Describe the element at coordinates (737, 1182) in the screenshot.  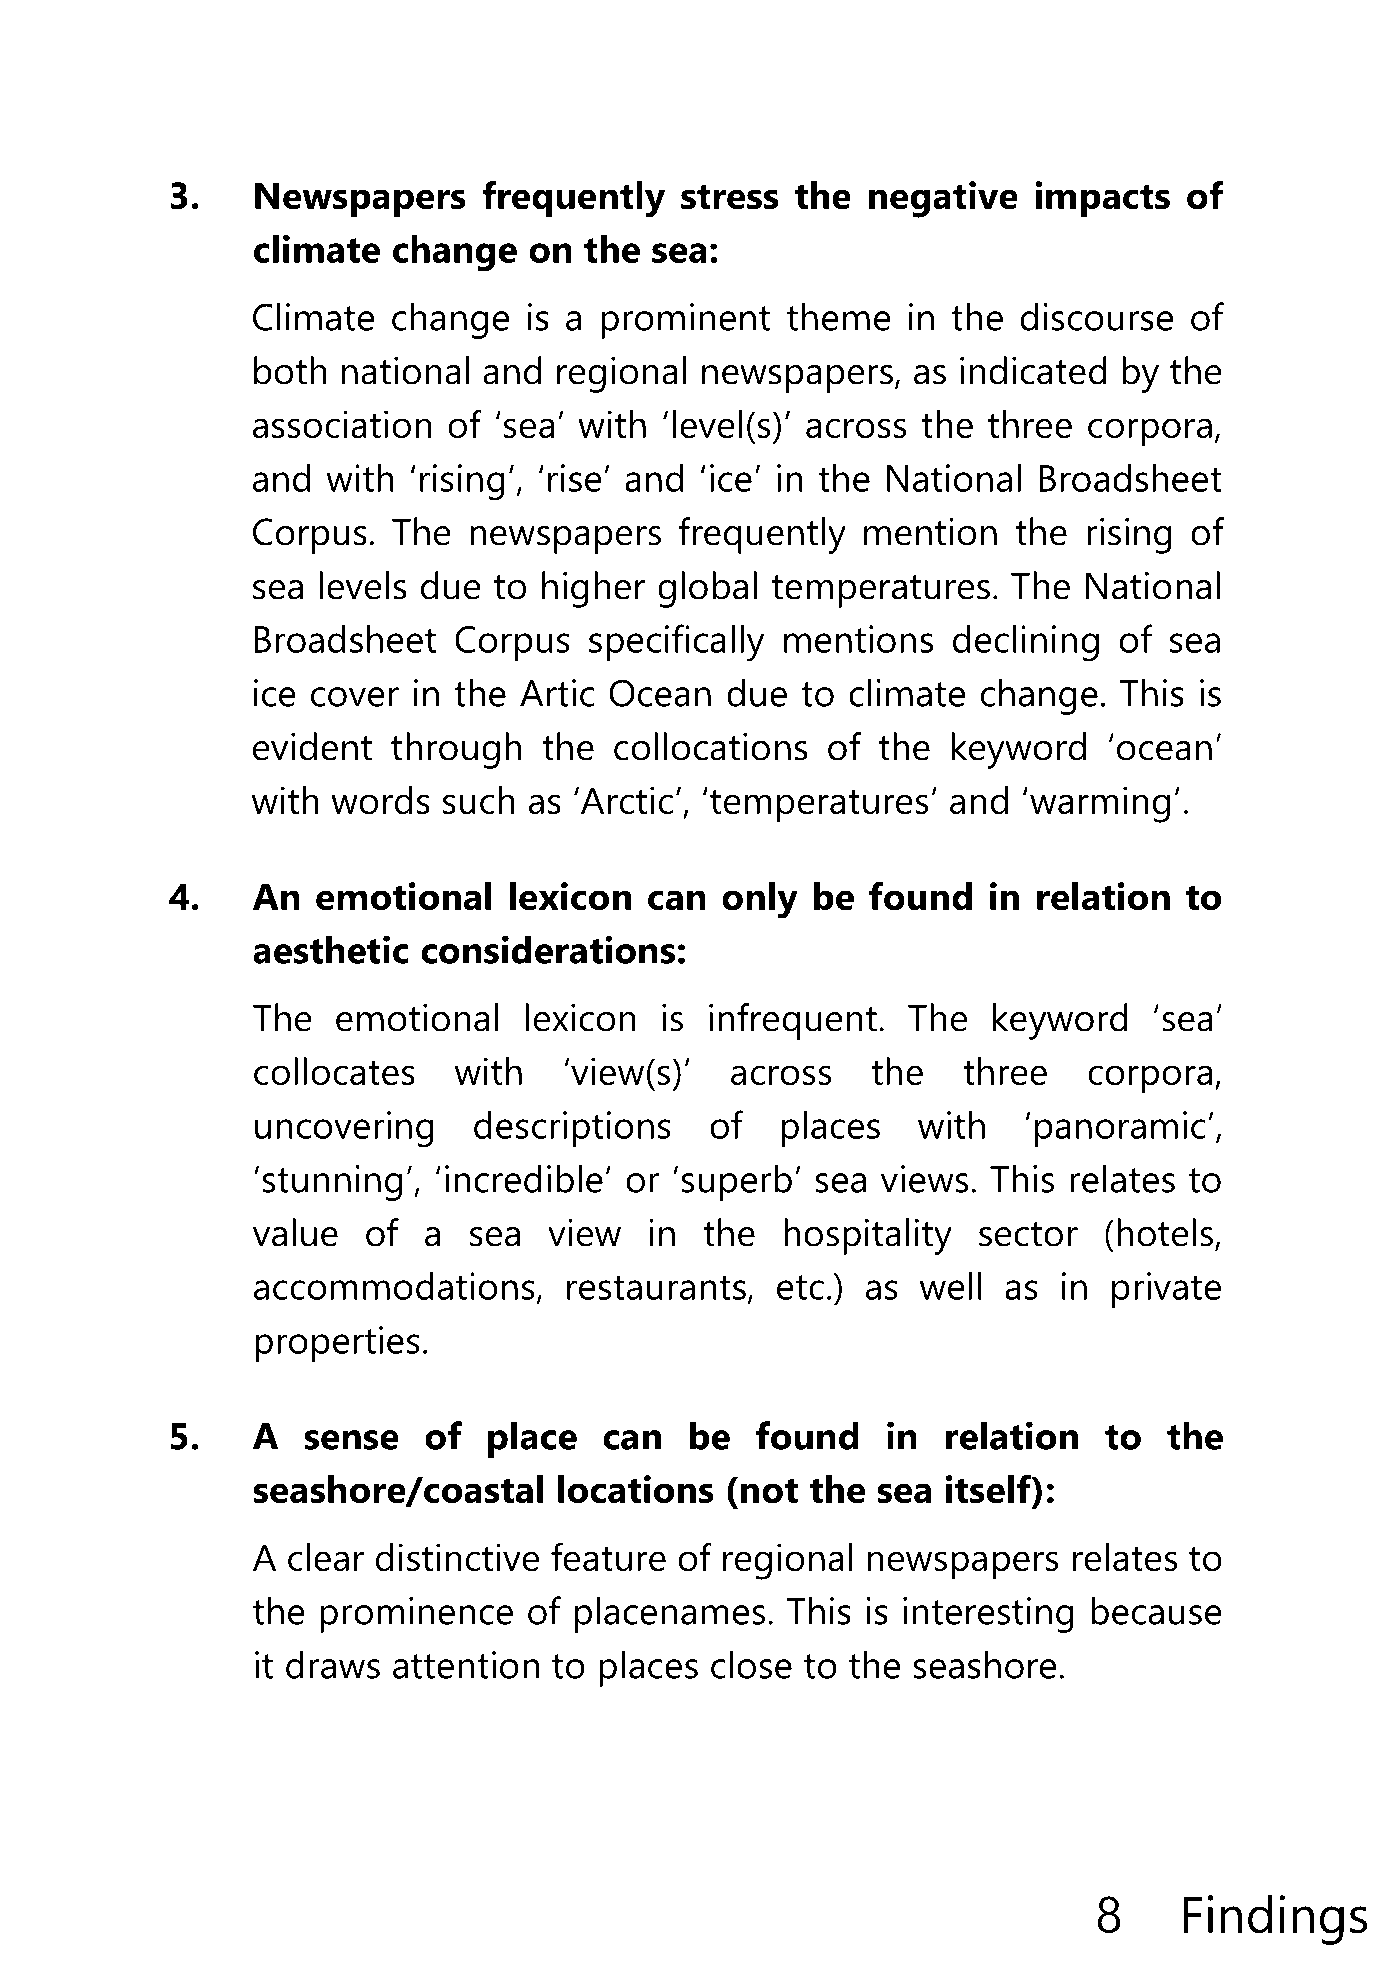
I see `superb` at that location.
